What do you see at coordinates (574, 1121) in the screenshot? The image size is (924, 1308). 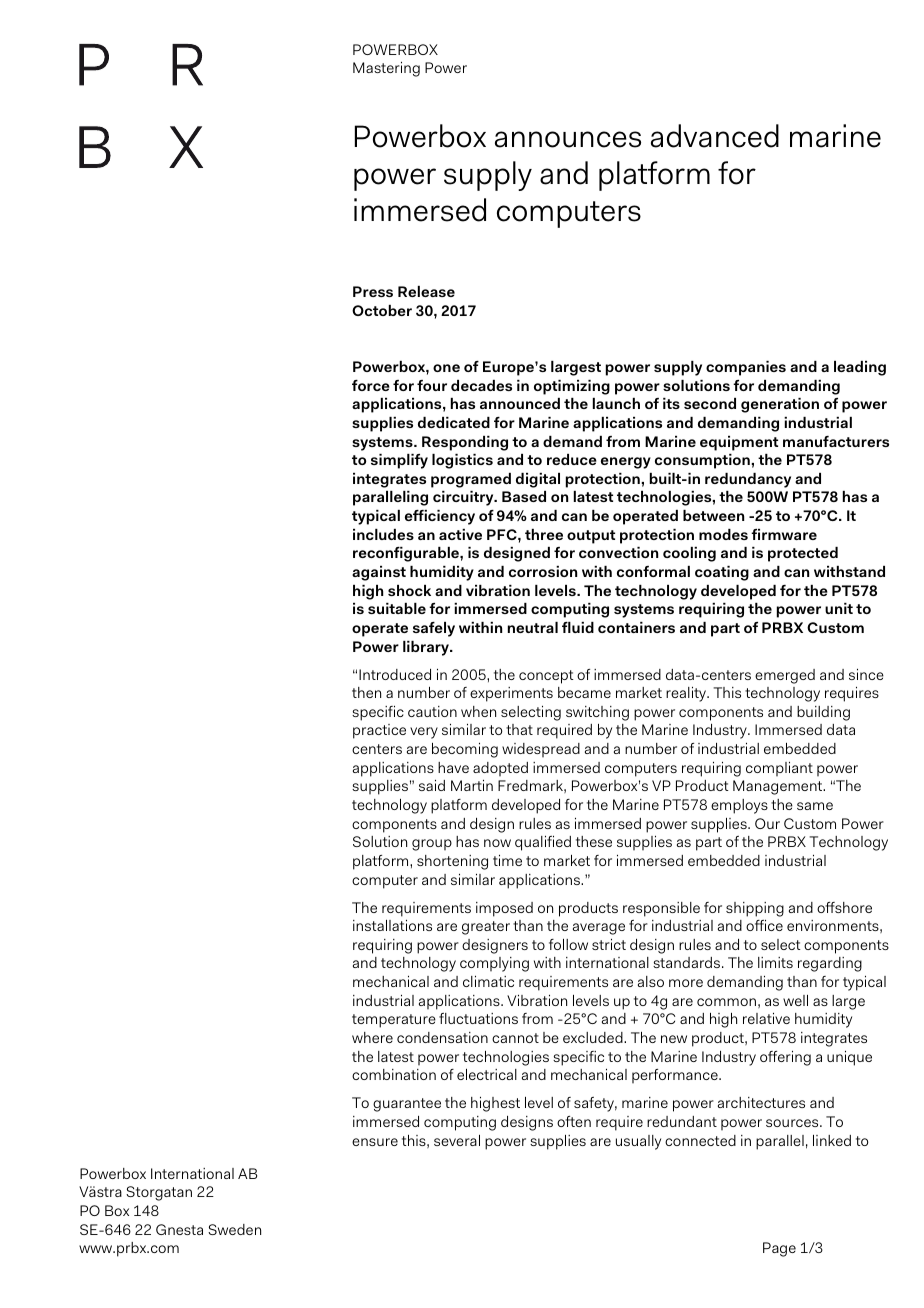 I see `often` at bounding box center [574, 1121].
